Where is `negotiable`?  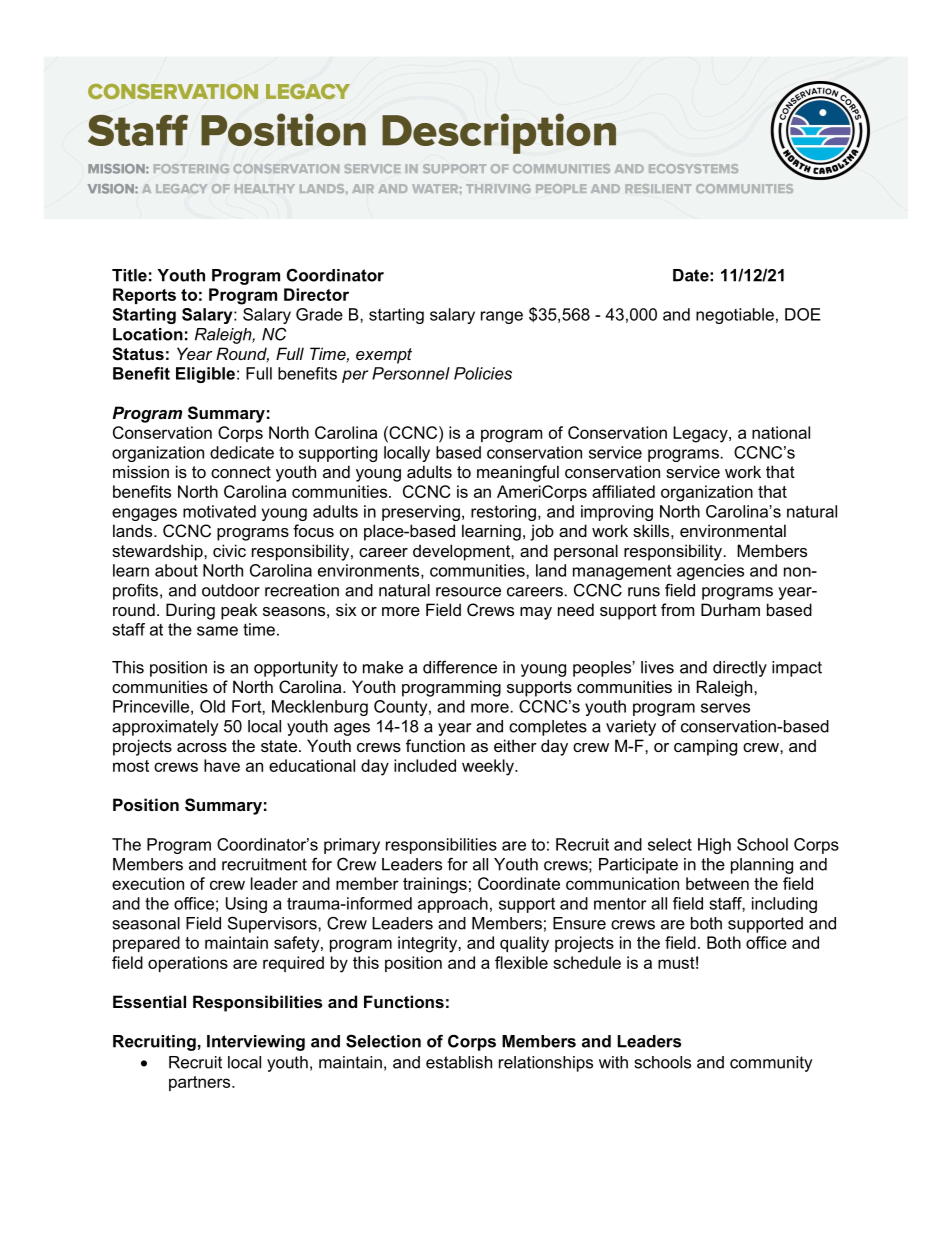 negotiable is located at coordinates (735, 316).
